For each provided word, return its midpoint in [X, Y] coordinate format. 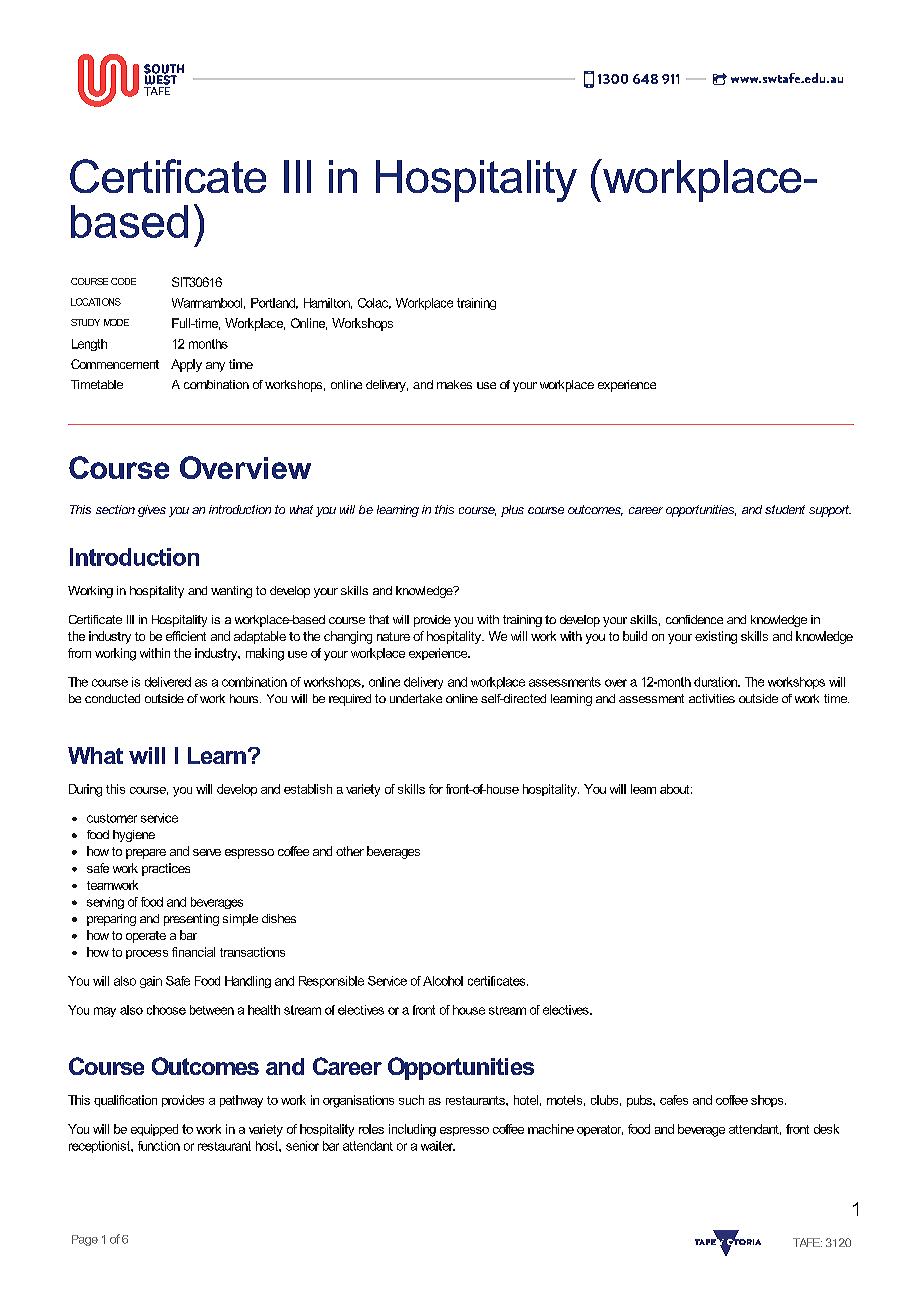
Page [85, 1240]
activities [712, 698]
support [830, 511]
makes [454, 384]
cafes [674, 1100]
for [436, 789]
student [785, 509]
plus [512, 511]
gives [152, 511]
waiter [438, 1146]
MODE [116, 322]
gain [151, 982]
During [85, 790]
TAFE [807, 1242]
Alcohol [443, 981]
